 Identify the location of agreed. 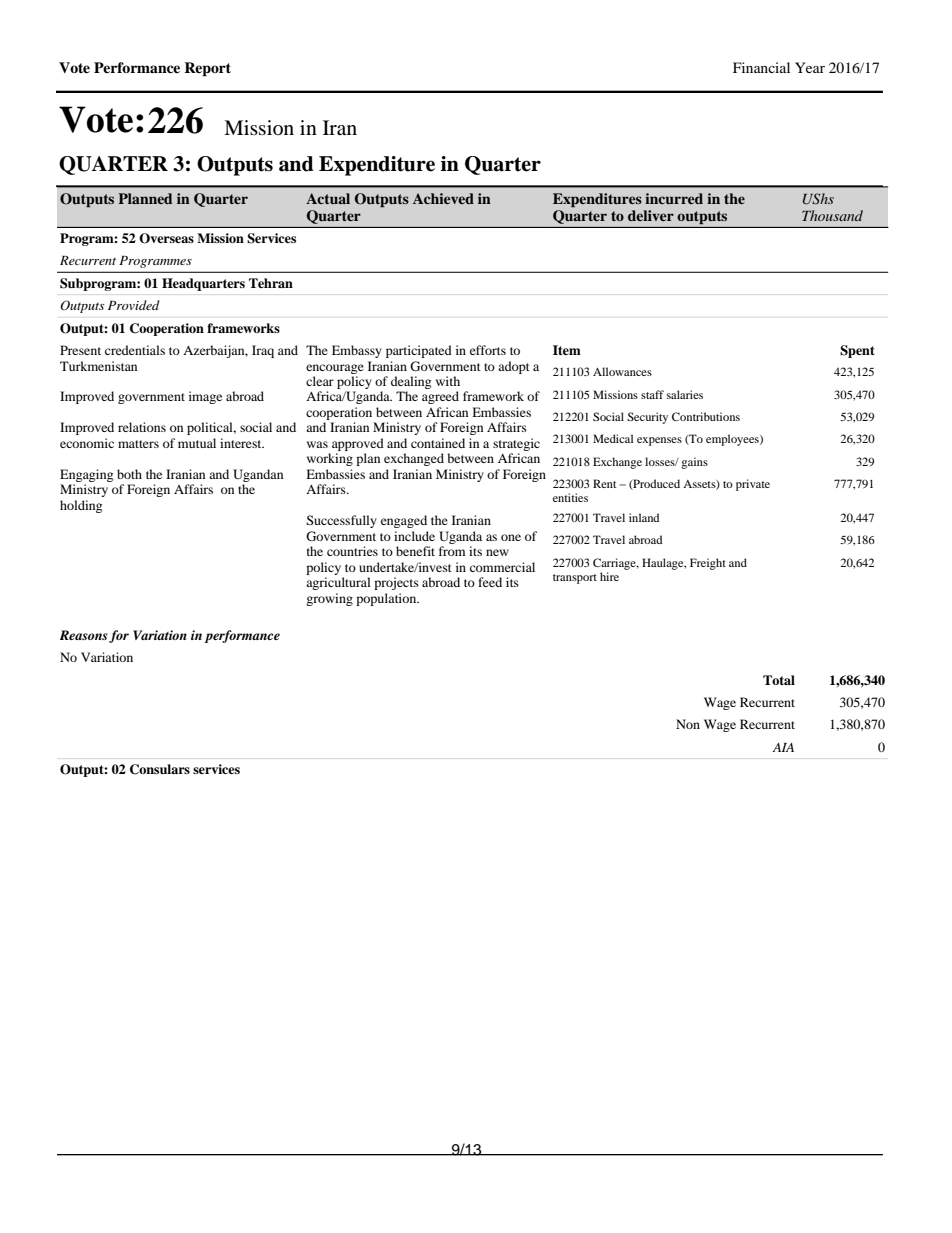
(440, 397).
